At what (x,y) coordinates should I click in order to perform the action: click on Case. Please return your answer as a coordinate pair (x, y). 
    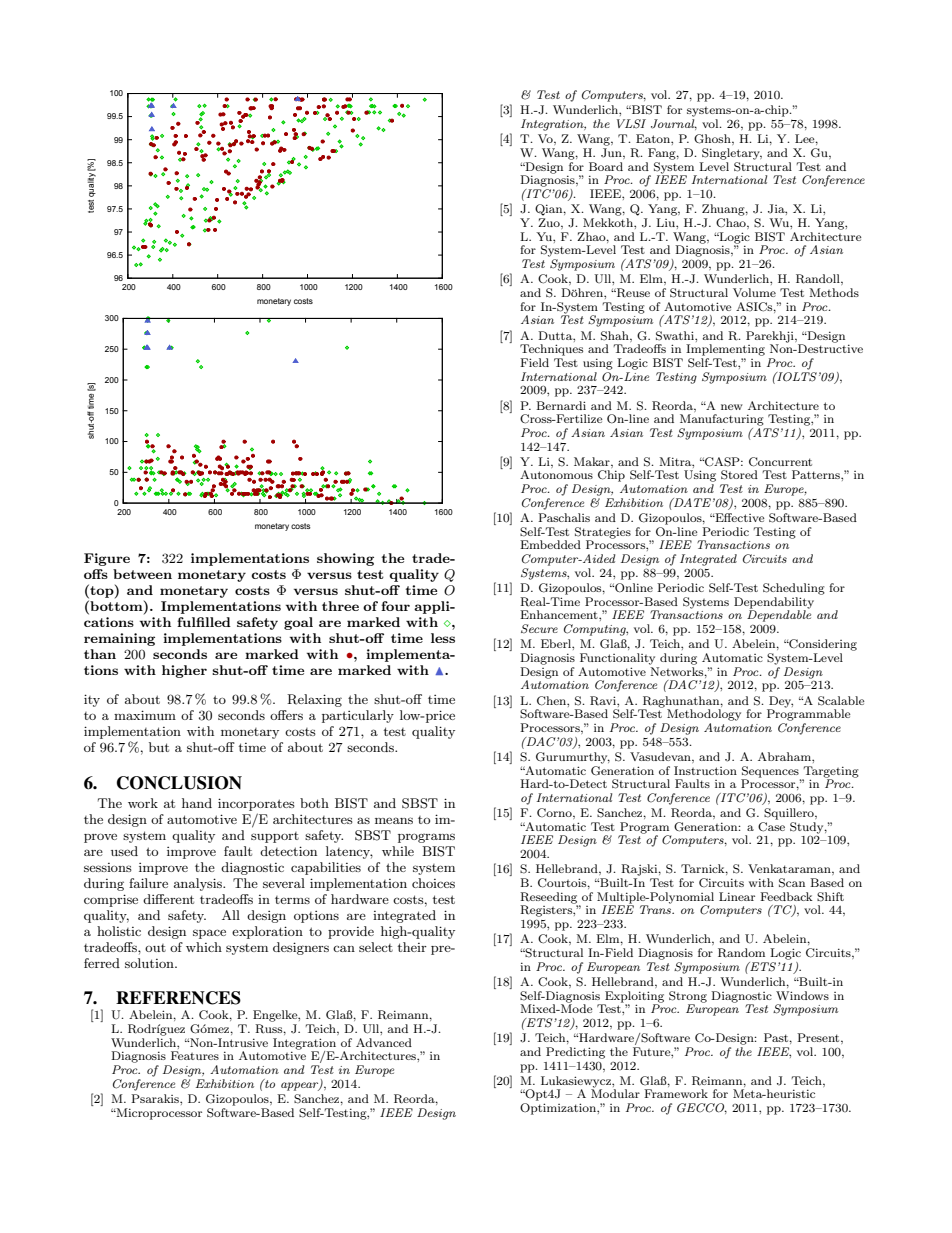
    Looking at the image, I should click on (771, 827).
